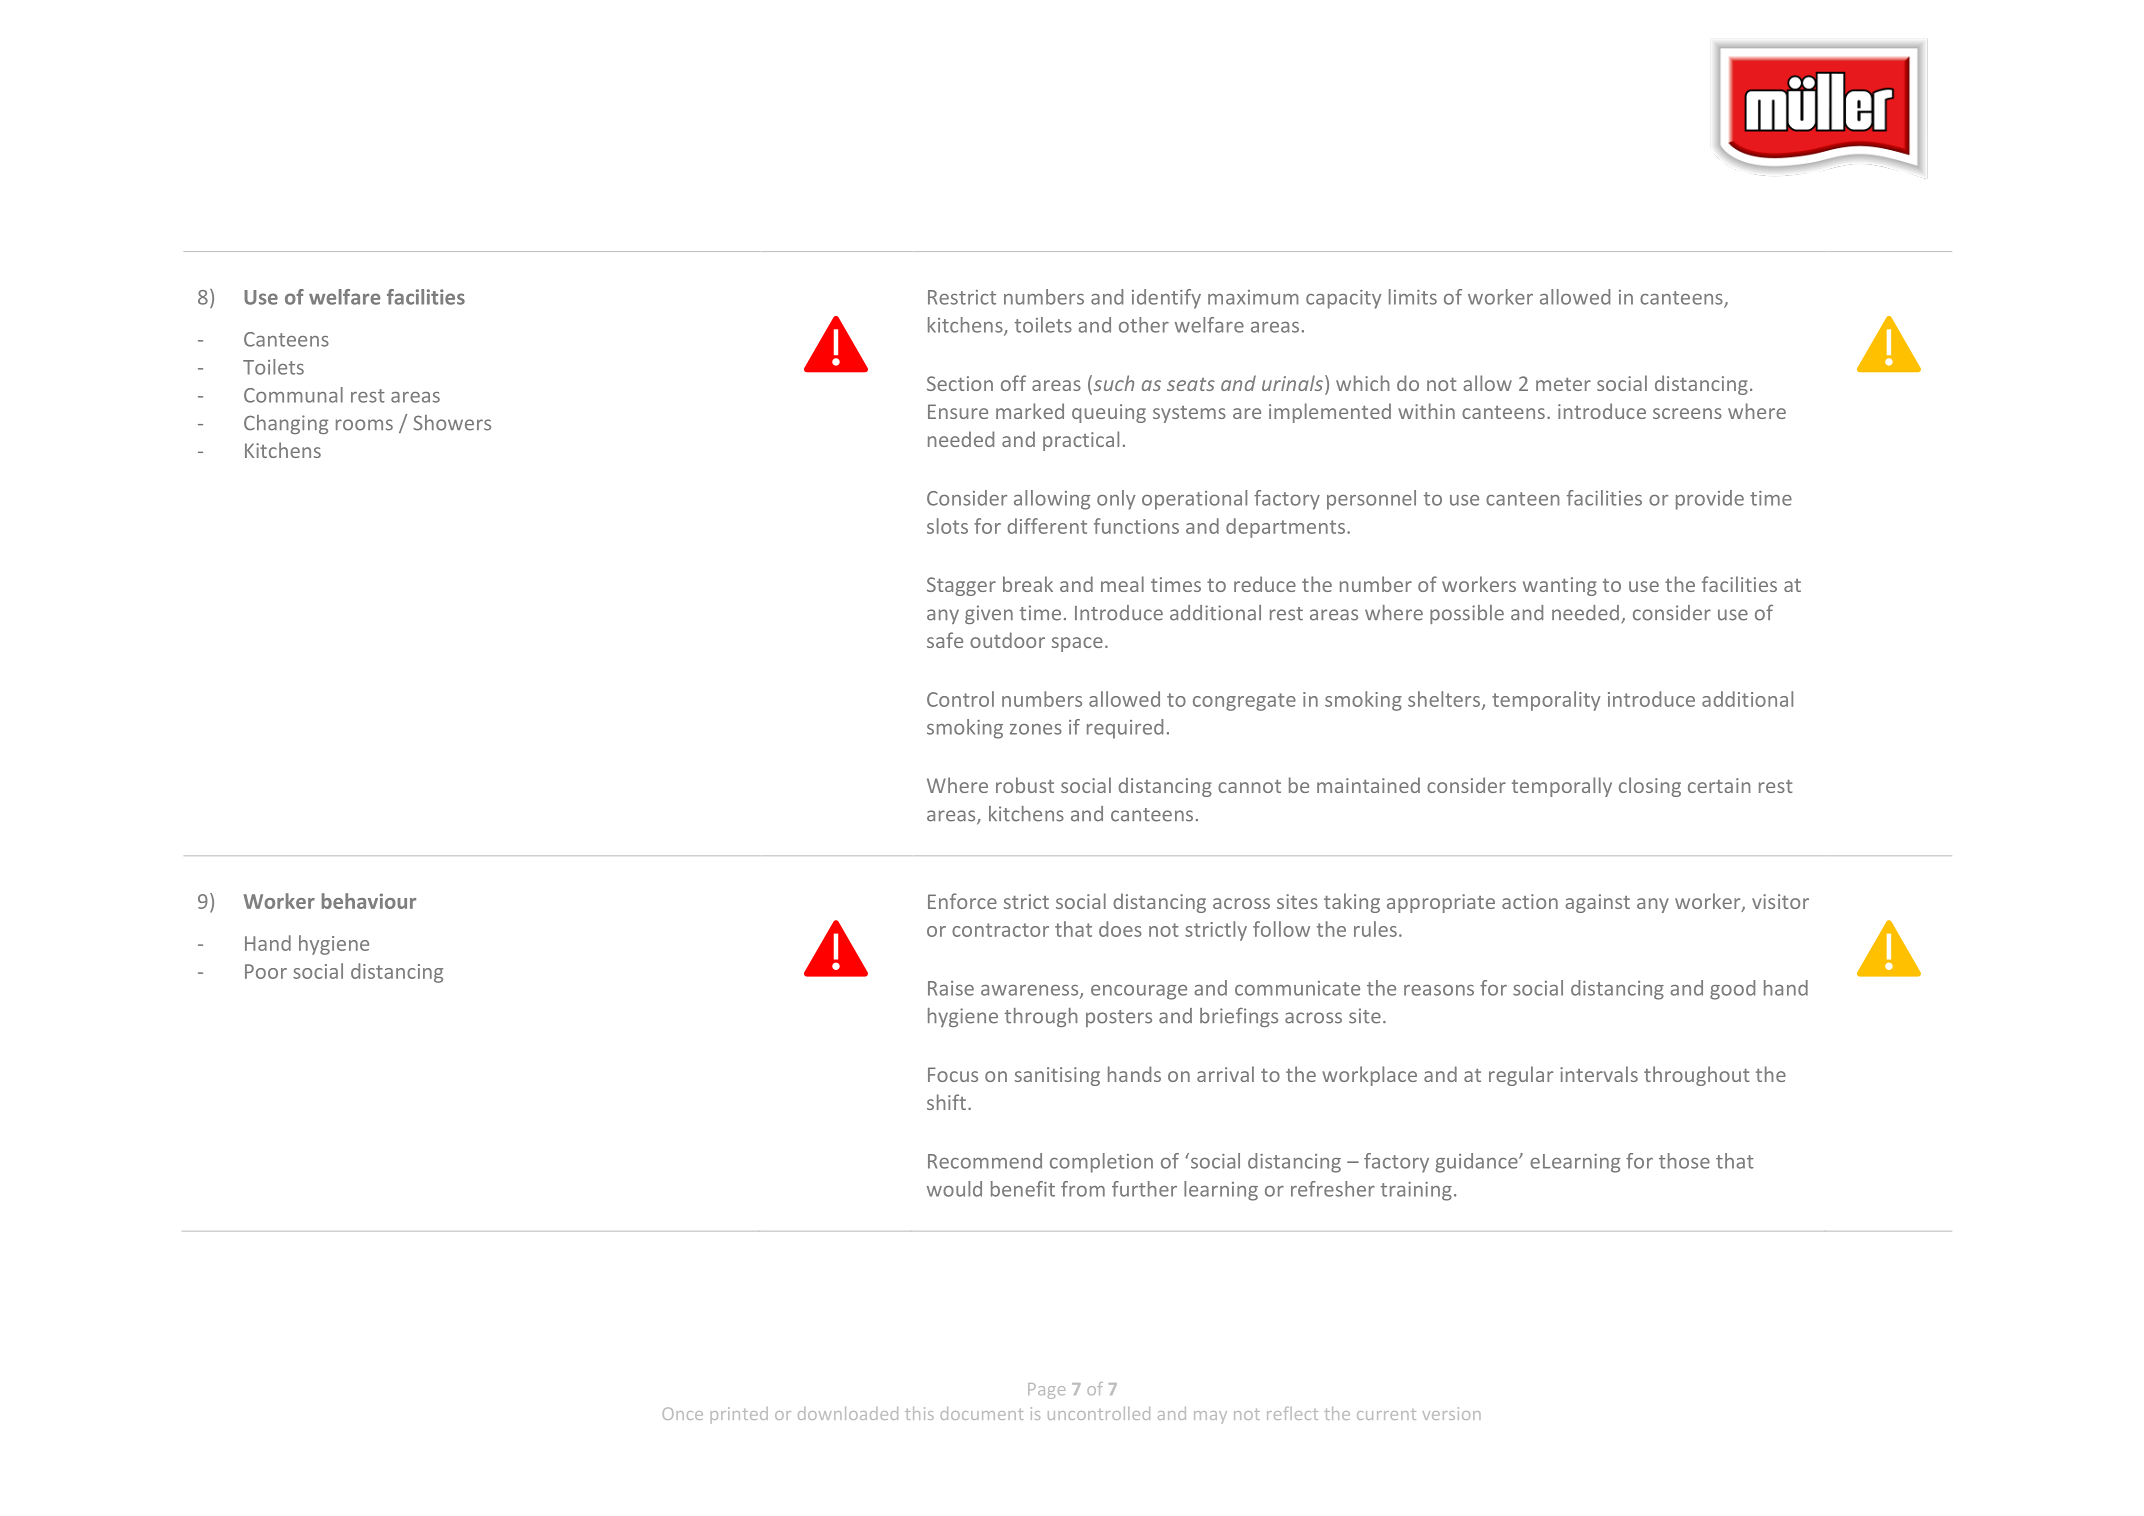 This image has width=2144, height=1516. Describe the element at coordinates (369, 901) in the image. I see `behaviour` at that location.
